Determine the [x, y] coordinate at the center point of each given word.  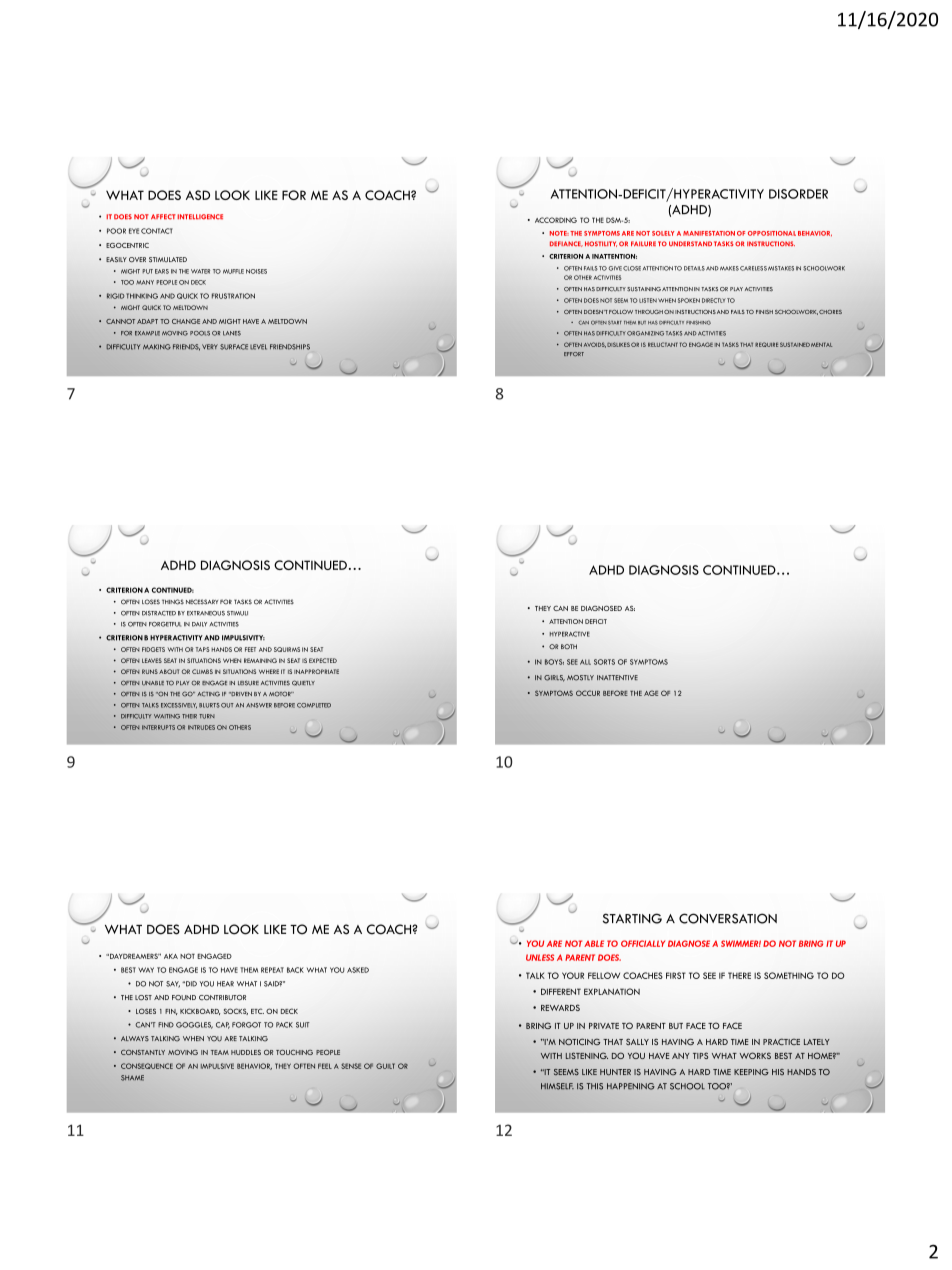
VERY [210, 347]
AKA [171, 956]
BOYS [554, 662]
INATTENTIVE [617, 677]
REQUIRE [766, 344]
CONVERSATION [728, 918]
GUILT [385, 1066]
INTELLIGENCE [200, 217]
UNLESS [540, 957]
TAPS [203, 649]
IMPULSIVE [217, 1066]
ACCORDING [556, 220]
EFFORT [574, 354]
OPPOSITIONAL [772, 233]
